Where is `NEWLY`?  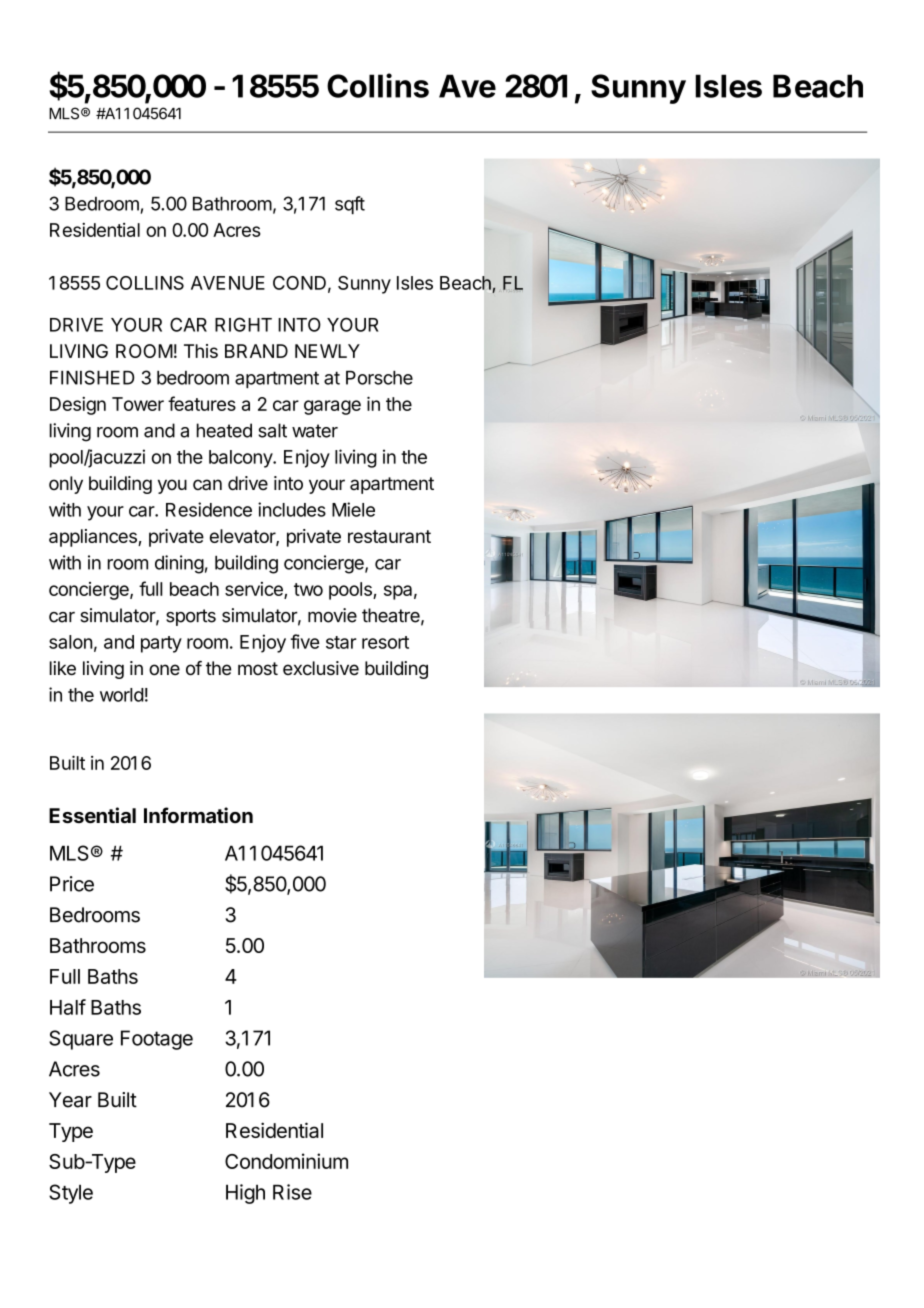
NEWLY is located at coordinates (327, 351).
